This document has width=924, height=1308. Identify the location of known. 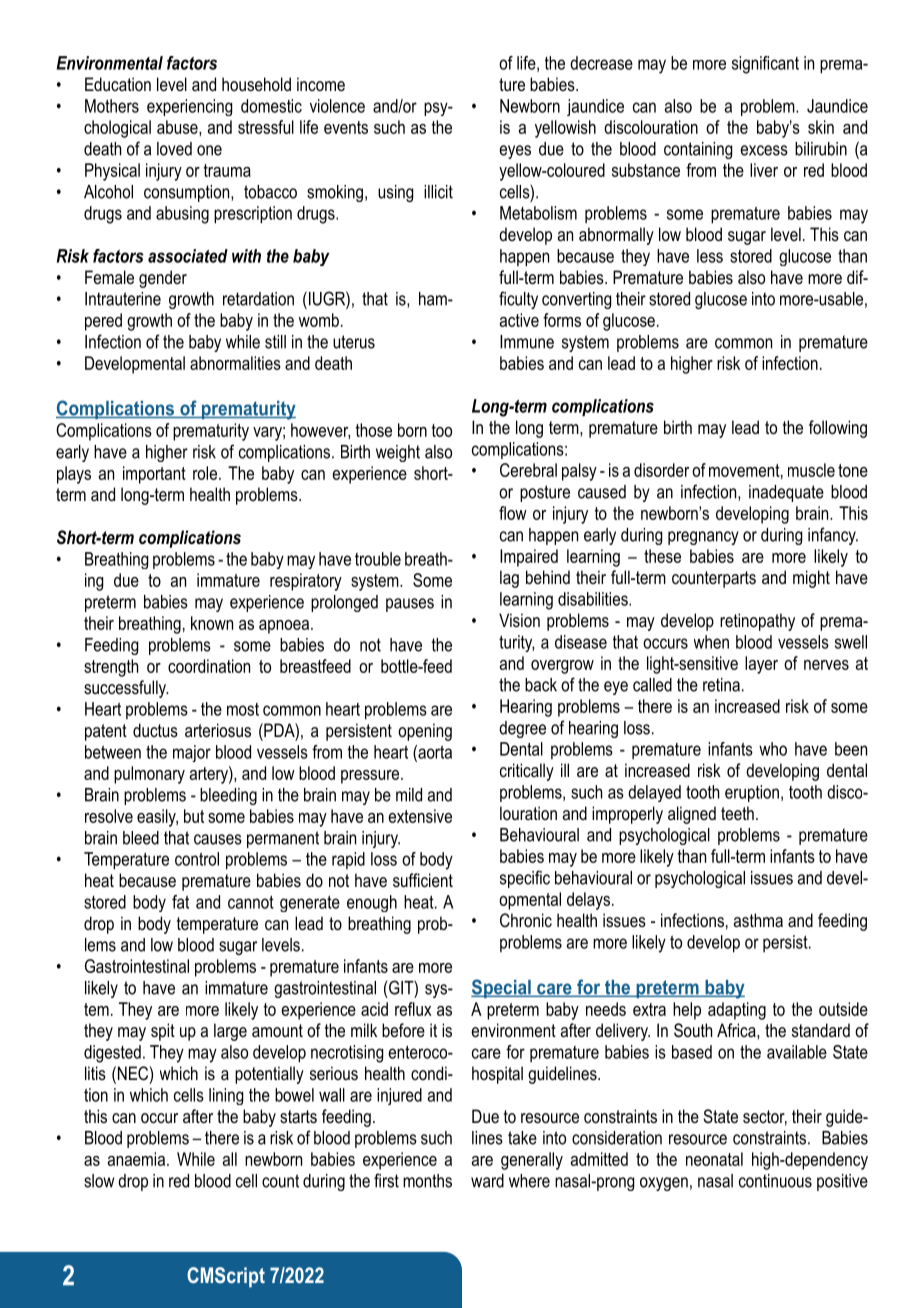
(212, 623).
